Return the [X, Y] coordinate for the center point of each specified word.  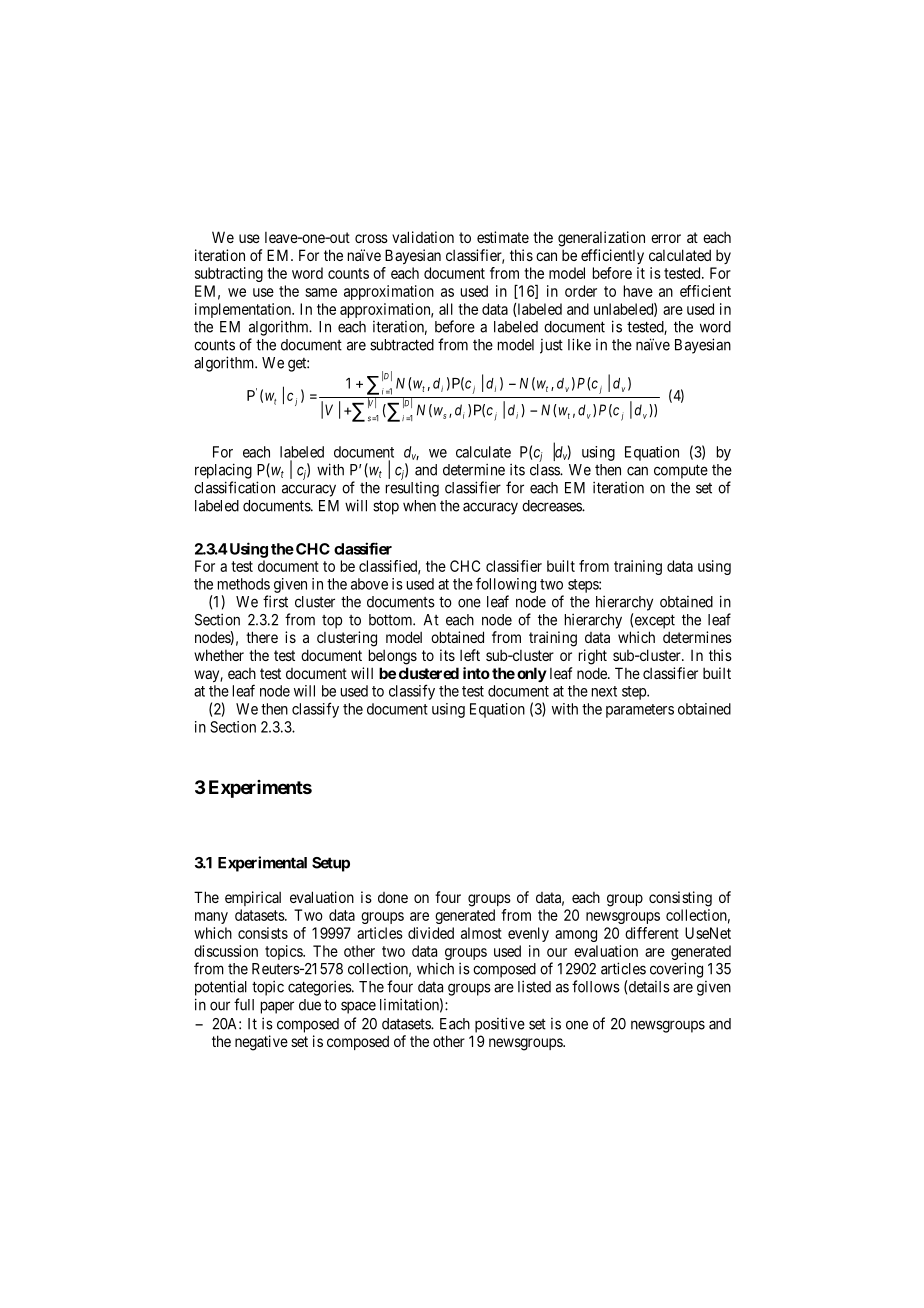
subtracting [229, 274]
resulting [412, 489]
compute [681, 471]
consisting [680, 899]
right [593, 657]
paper [277, 1007]
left [470, 655]
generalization [601, 239]
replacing [223, 471]
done [393, 897]
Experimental [262, 864]
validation [423, 237]
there [262, 637]
